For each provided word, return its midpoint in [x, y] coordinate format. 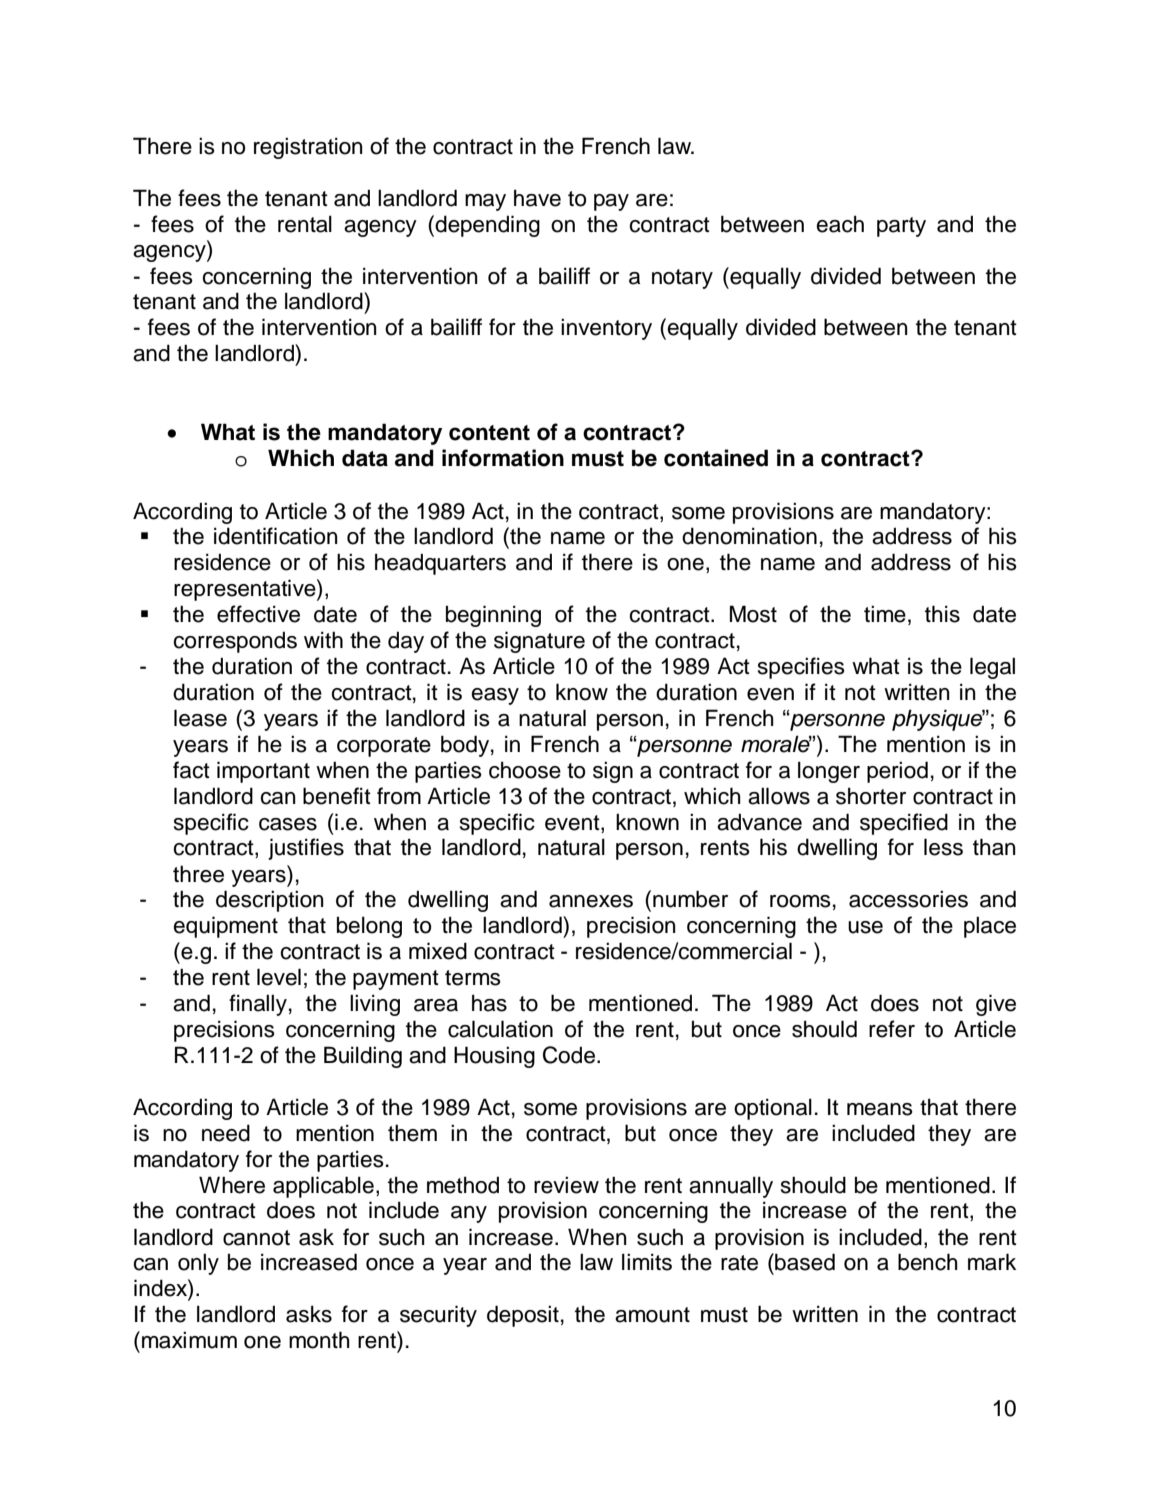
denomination [749, 536]
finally [258, 1005]
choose [525, 770]
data [365, 458]
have [537, 198]
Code [570, 1055]
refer [892, 1029]
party [901, 227]
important [263, 772]
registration [308, 148]
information [503, 458]
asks [309, 1314]
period [897, 772]
